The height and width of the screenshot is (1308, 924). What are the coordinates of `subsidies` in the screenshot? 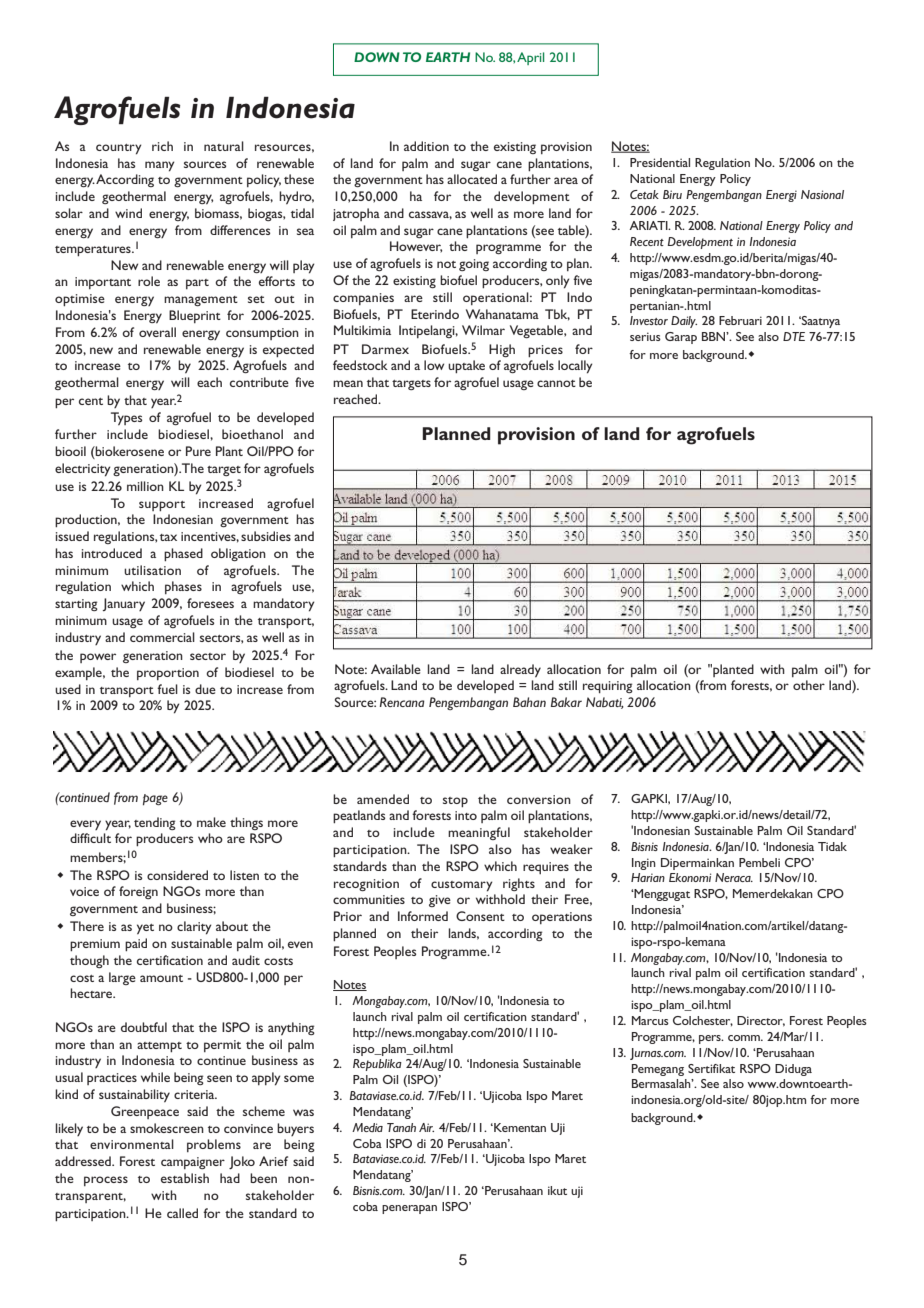 It's located at (266, 536).
